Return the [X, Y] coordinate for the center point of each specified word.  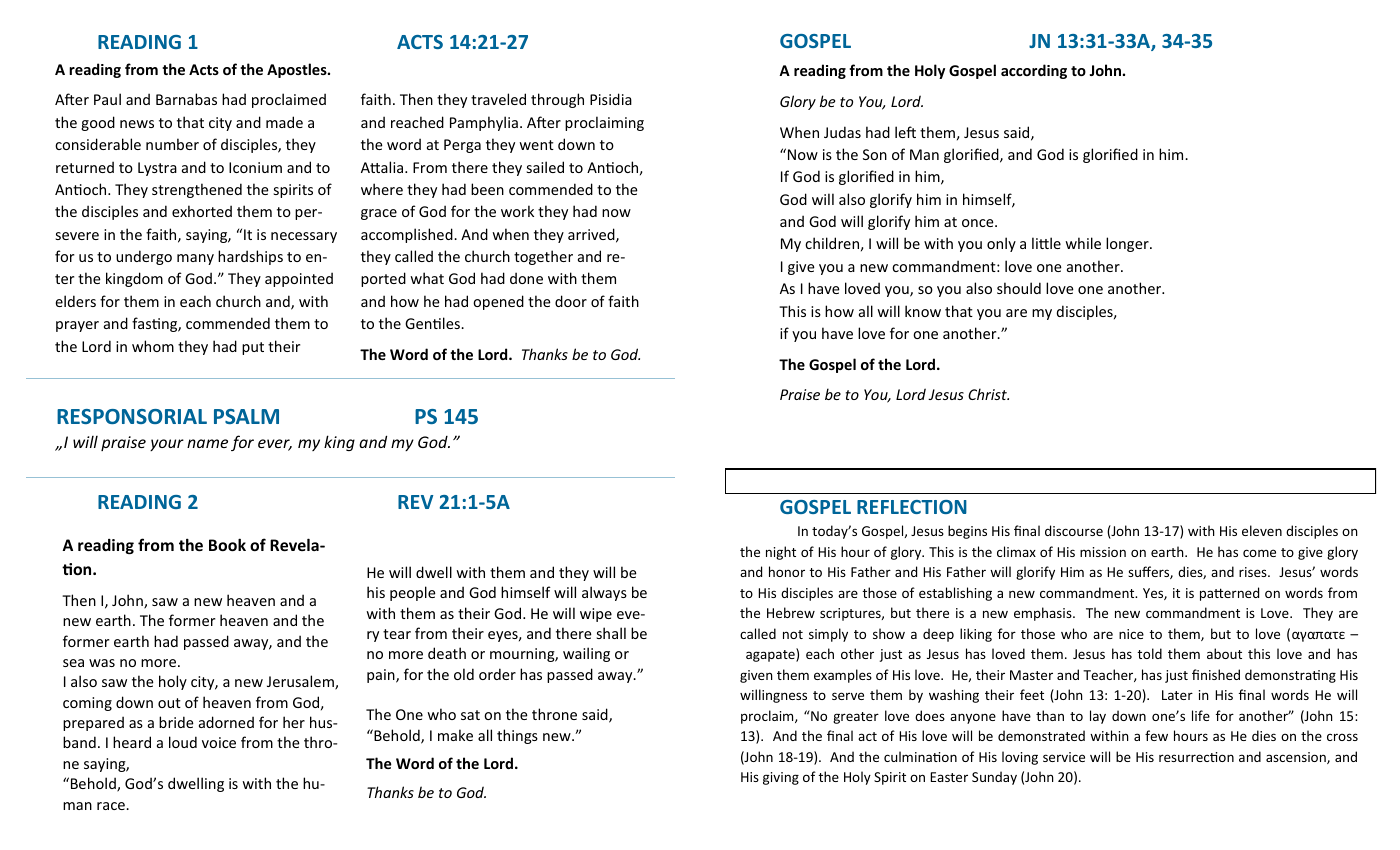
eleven [1262, 530]
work [517, 211]
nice [1131, 634]
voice [219, 742]
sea [73, 663]
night [781, 553]
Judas [842, 132]
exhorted [202, 211]
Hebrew [791, 612]
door [571, 301]
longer [1128, 244]
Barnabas [186, 99]
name [207, 443]
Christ [988, 394]
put [253, 348]
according [1034, 71]
